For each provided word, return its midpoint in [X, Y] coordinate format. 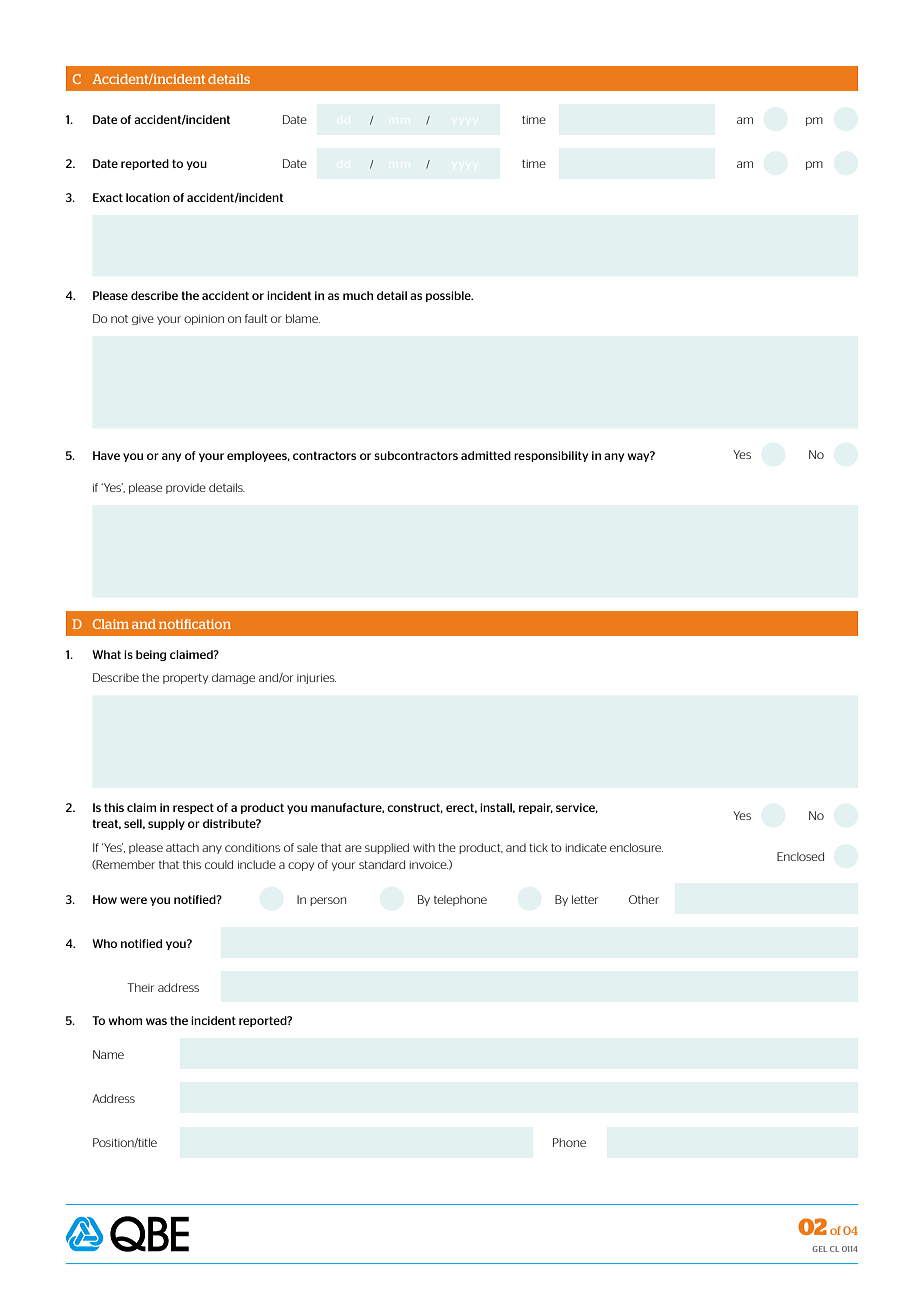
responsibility [551, 456]
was [156, 1021]
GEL [819, 1249]
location [148, 197]
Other [644, 899]
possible [449, 296]
